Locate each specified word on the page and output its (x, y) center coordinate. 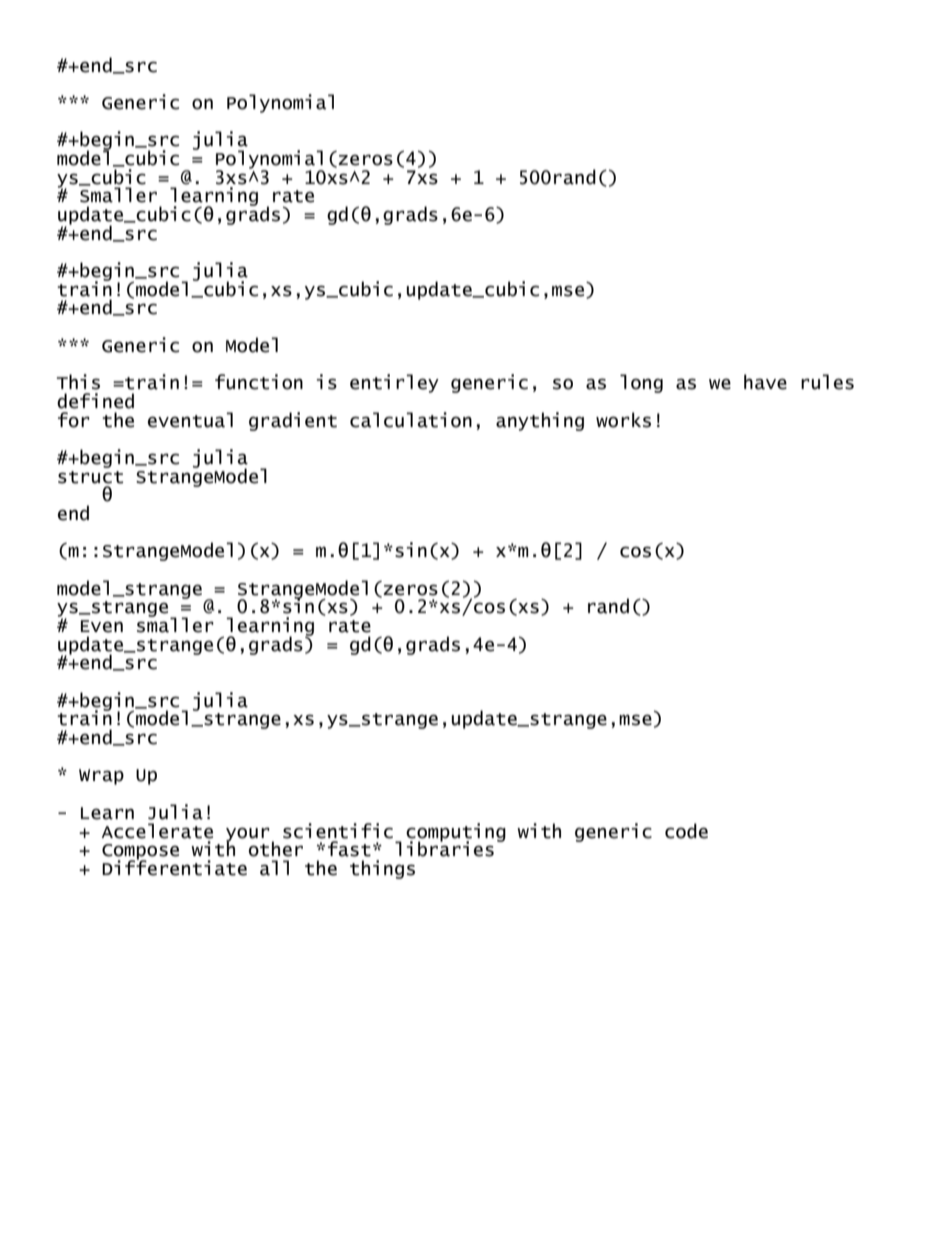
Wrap (101, 777)
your (248, 835)
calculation (411, 420)
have (765, 382)
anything (540, 421)
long (641, 383)
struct (90, 477)
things (382, 869)
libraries (444, 848)
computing (456, 833)
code (686, 831)
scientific (338, 831)
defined (95, 401)
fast (349, 849)
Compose (140, 853)
